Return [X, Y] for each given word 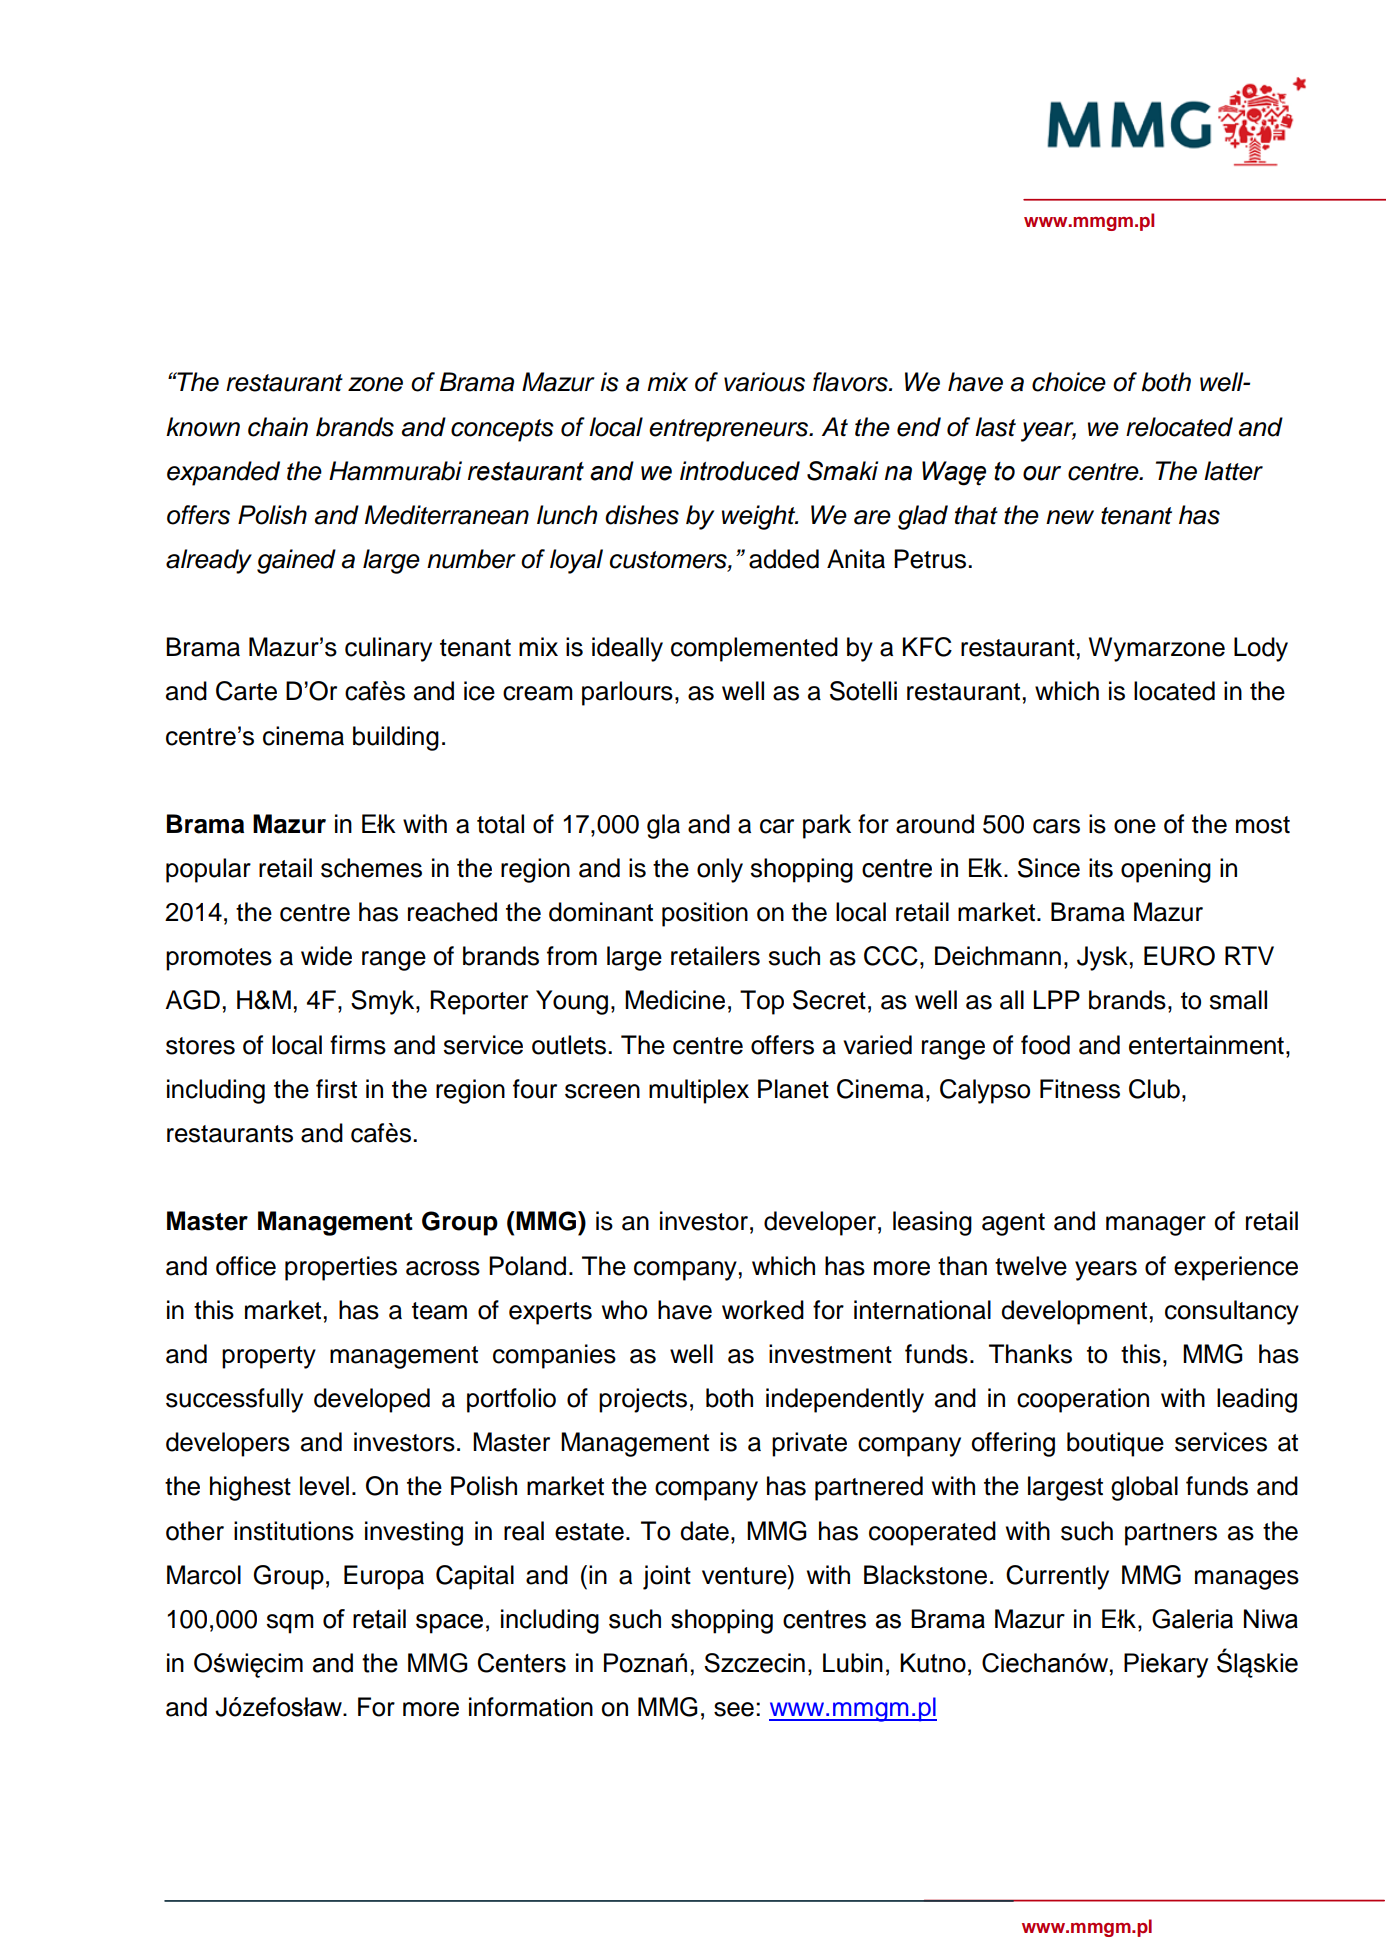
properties [341, 1268]
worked [763, 1310]
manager [1156, 1226]
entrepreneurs [730, 430]
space [449, 1624]
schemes [371, 868]
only [720, 870]
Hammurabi [395, 471]
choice [1069, 382]
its [1101, 868]
